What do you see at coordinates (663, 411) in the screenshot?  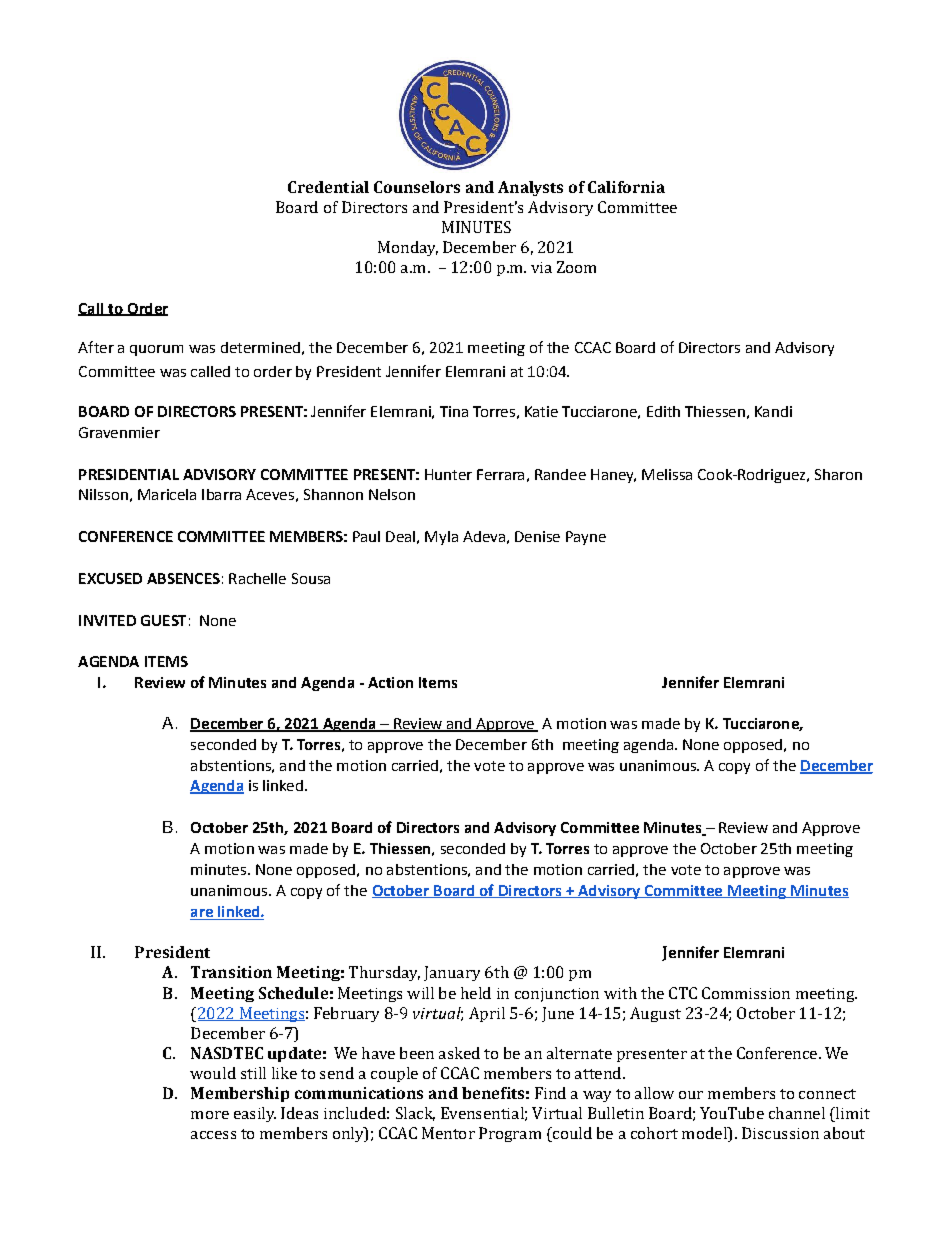 I see `Edith` at bounding box center [663, 411].
